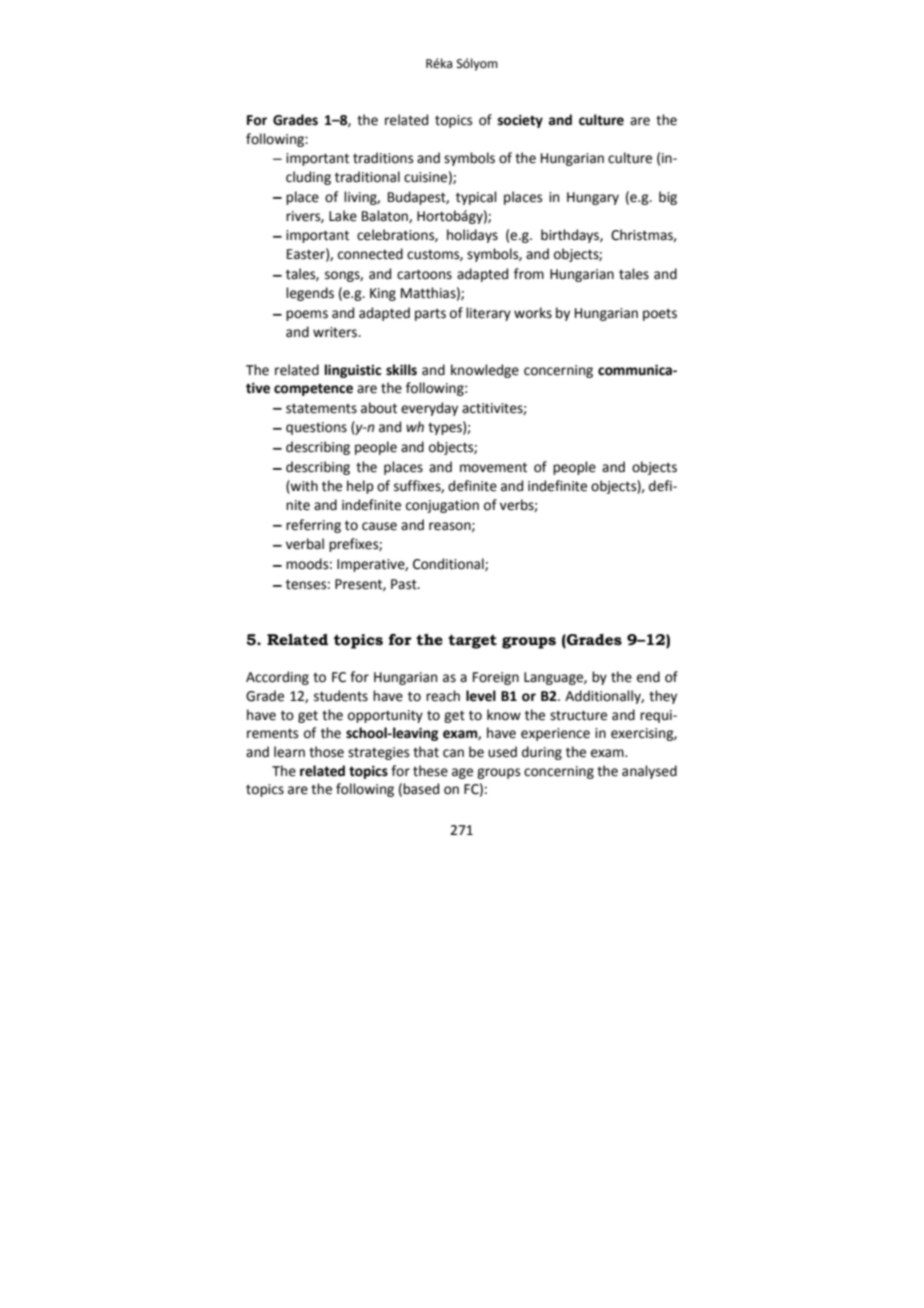 The width and height of the screenshot is (924, 1308). What do you see at coordinates (660, 315) in the screenshot?
I see `poets` at bounding box center [660, 315].
